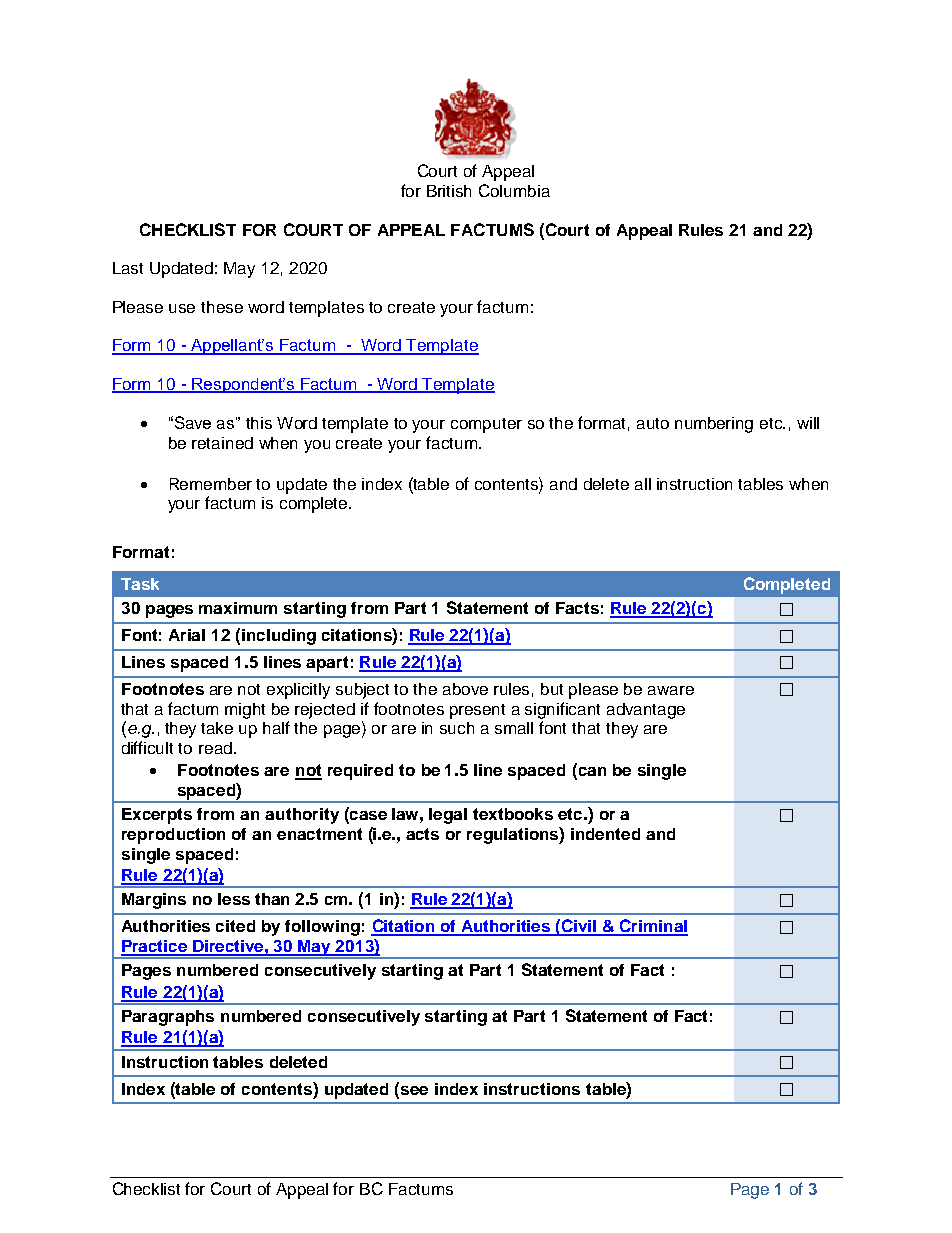  Describe the element at coordinates (187, 635) in the document. I see `Arial` at that location.
